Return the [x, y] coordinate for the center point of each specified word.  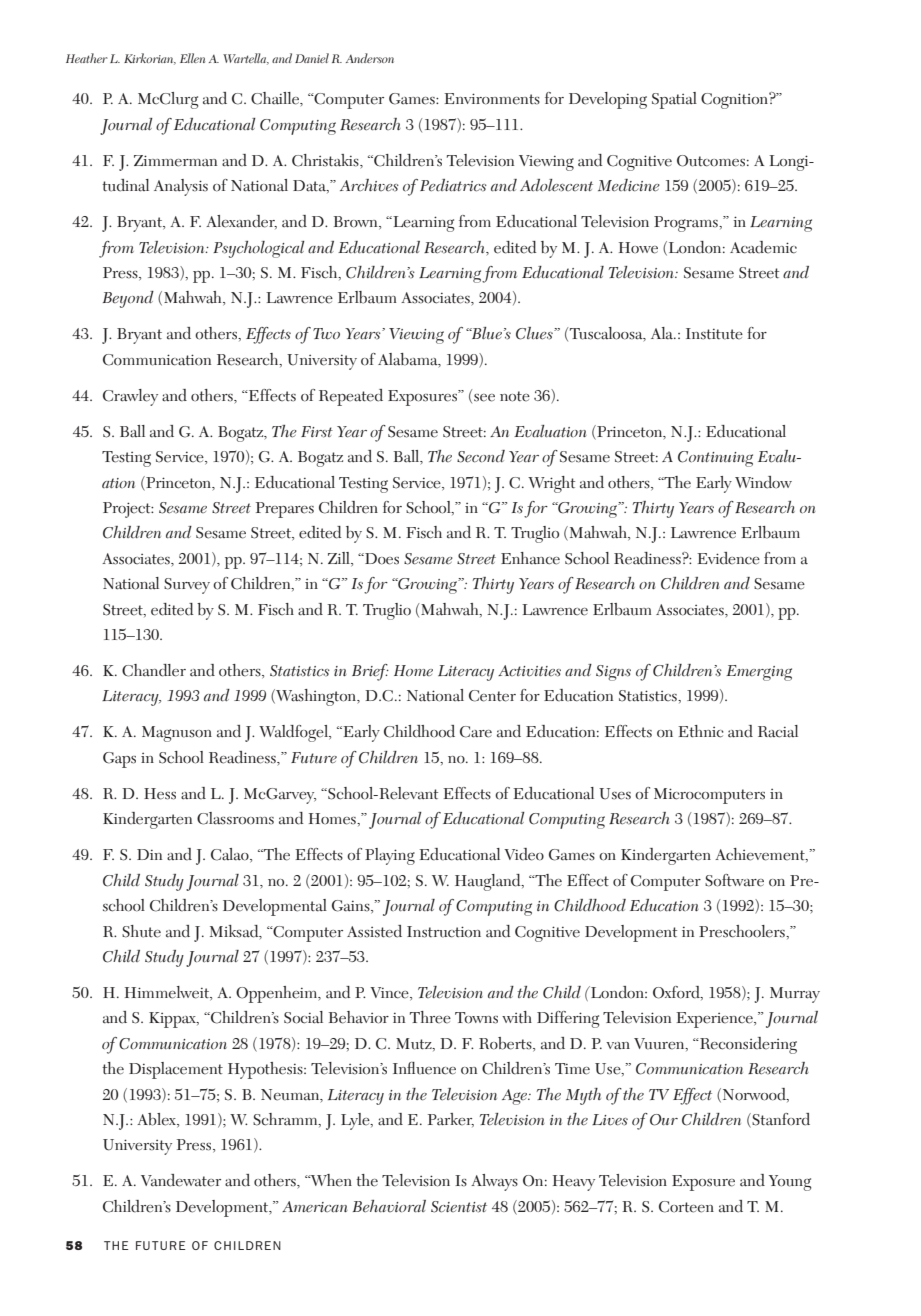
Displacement [176, 1070]
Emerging [759, 673]
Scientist [459, 1207]
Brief [370, 672]
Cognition [735, 100]
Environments [492, 99]
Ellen [192, 58]
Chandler [154, 670]
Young [790, 1183]
